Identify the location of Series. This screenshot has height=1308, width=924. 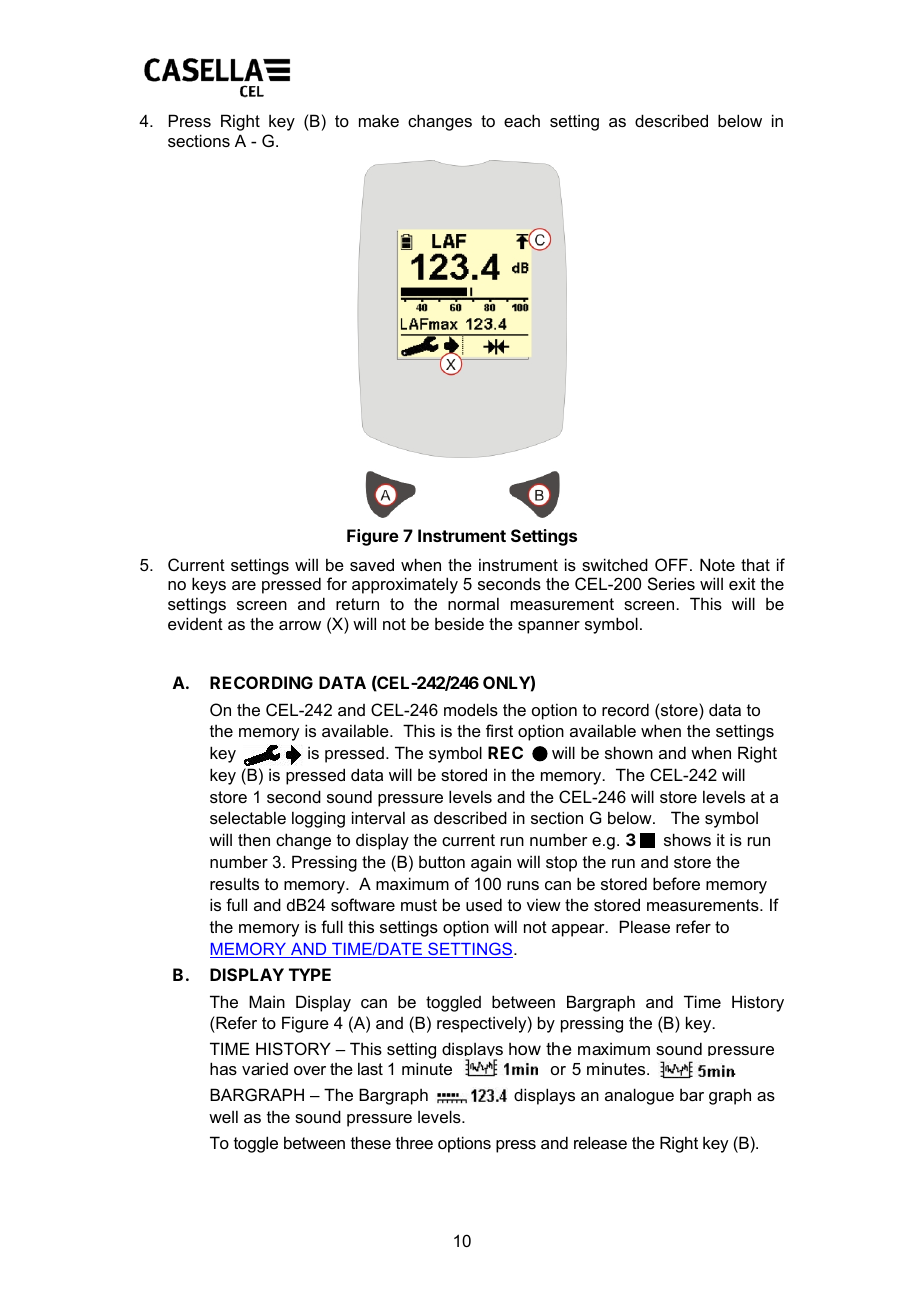
(671, 583).
